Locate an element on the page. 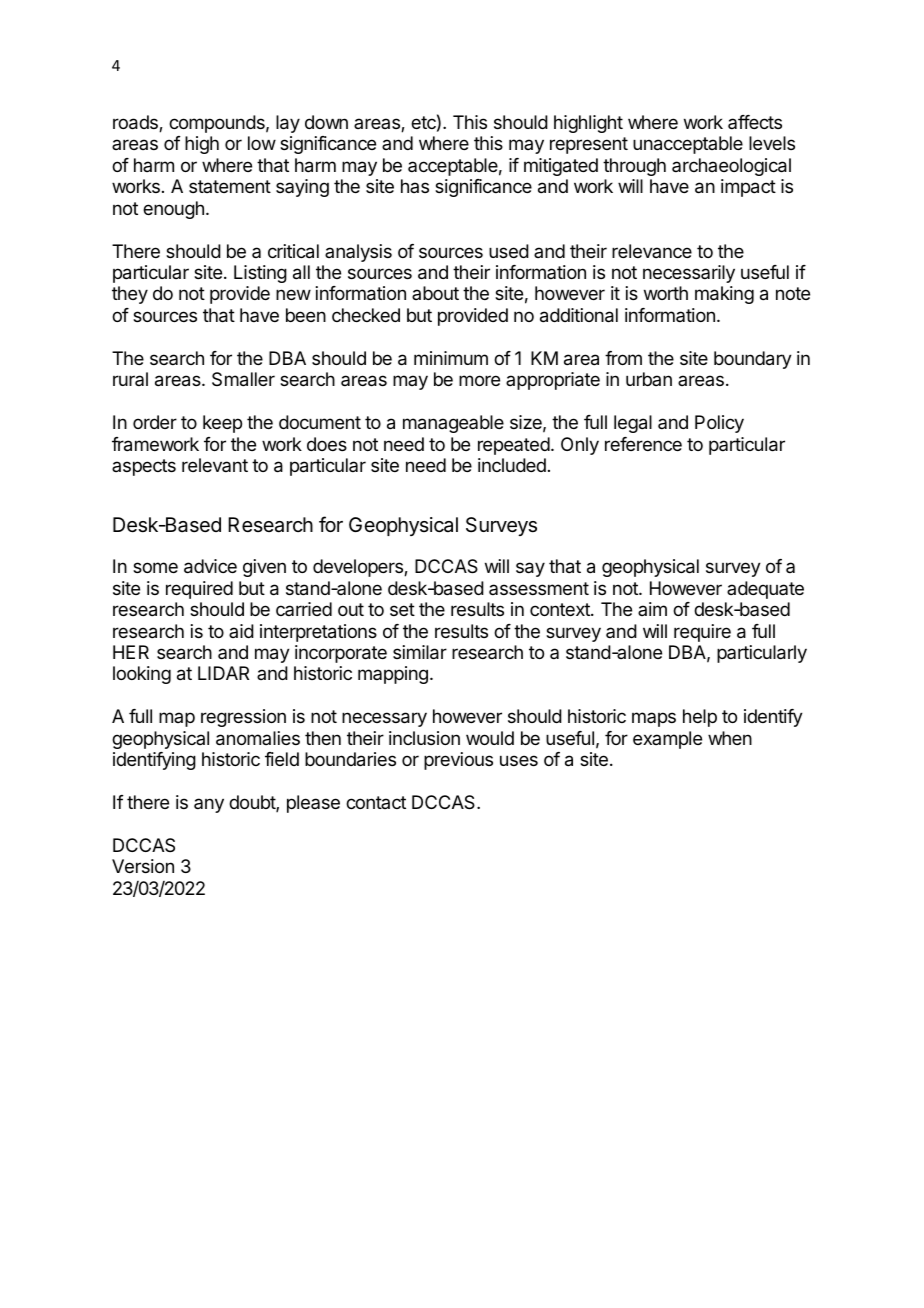 The width and height of the image is (924, 1308). low is located at coordinates (262, 143).
